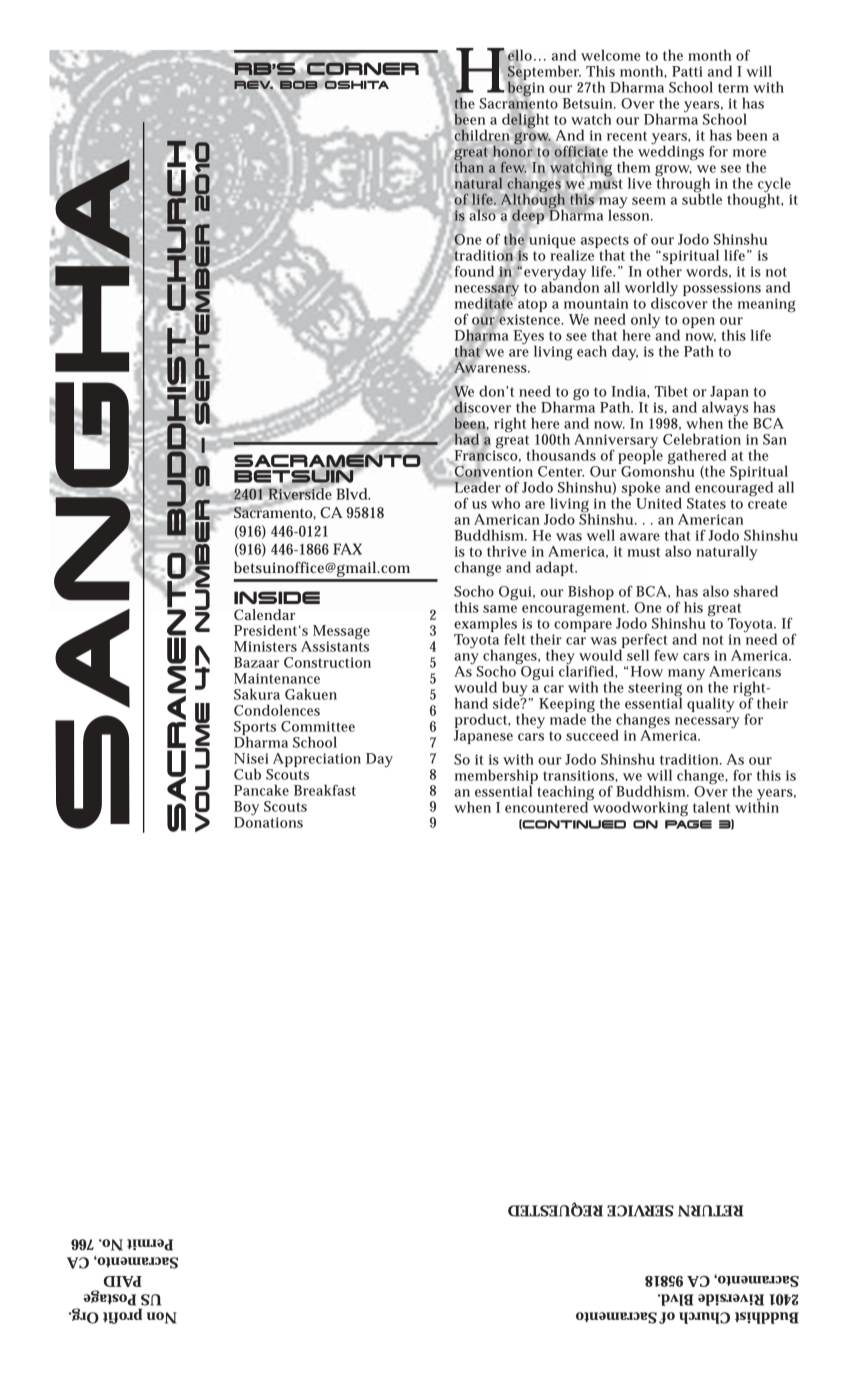 Image resolution: width=849 pixels, height=1400 pixels. I want to click on Patti, so click(687, 71).
